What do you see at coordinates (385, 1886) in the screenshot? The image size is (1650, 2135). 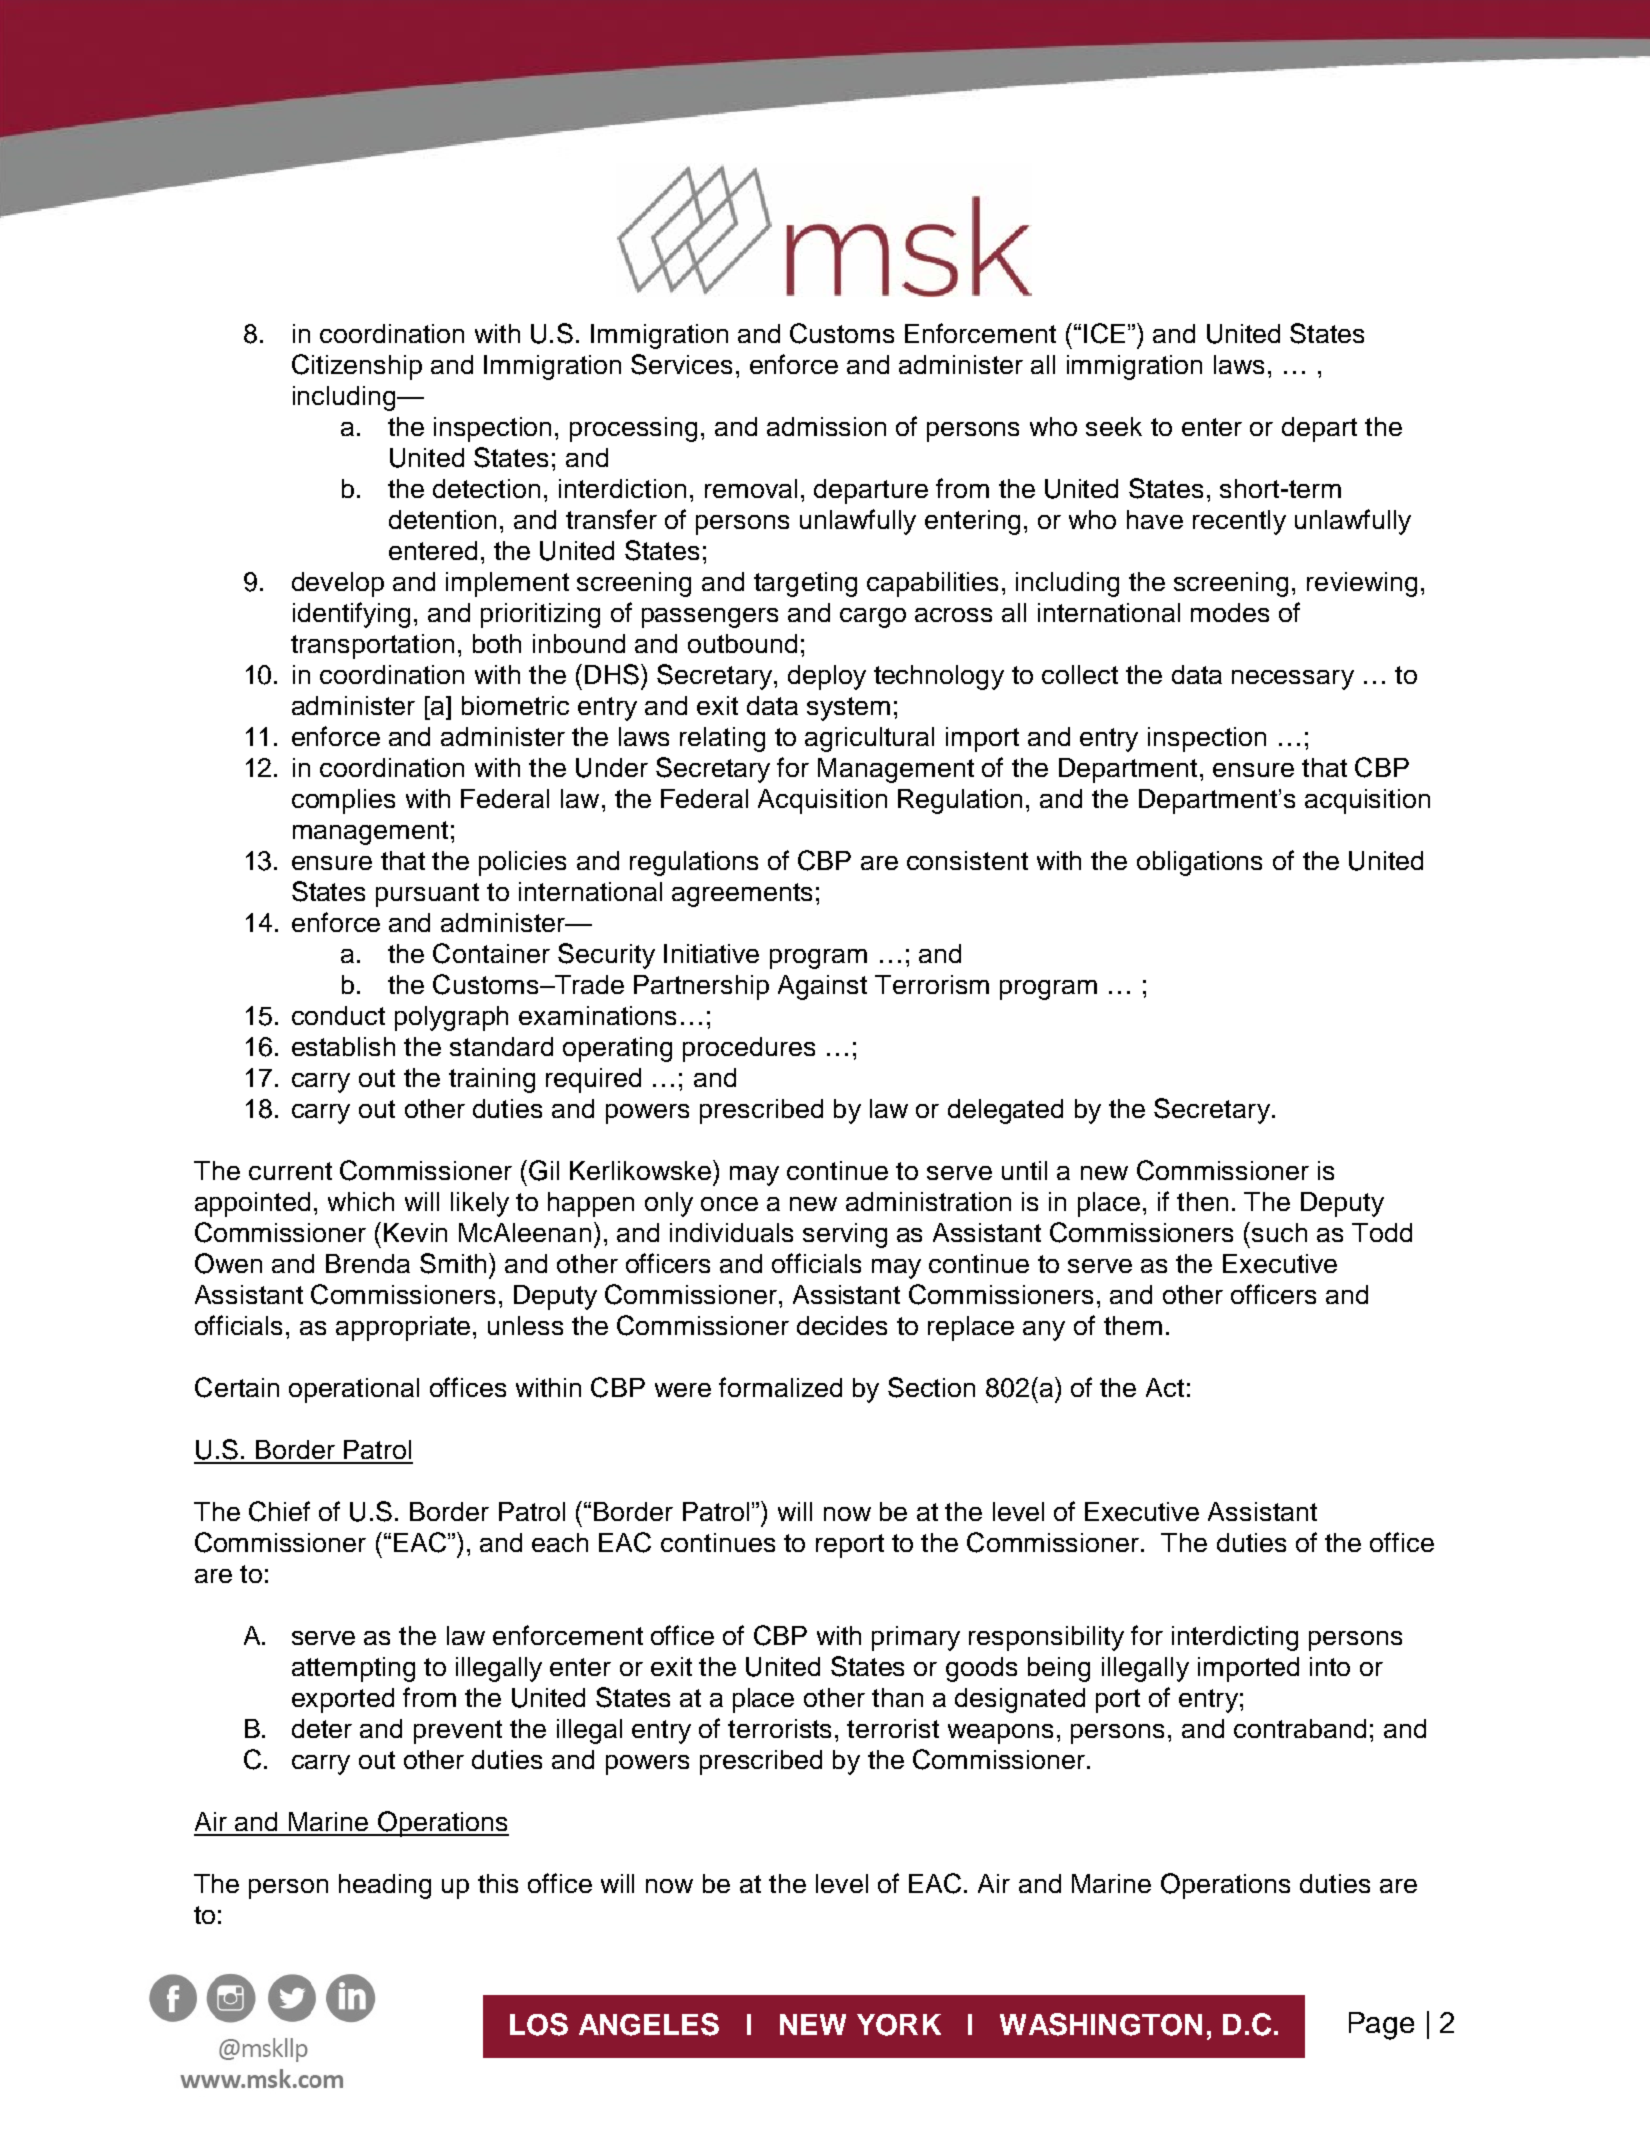 I see `heading` at bounding box center [385, 1886].
